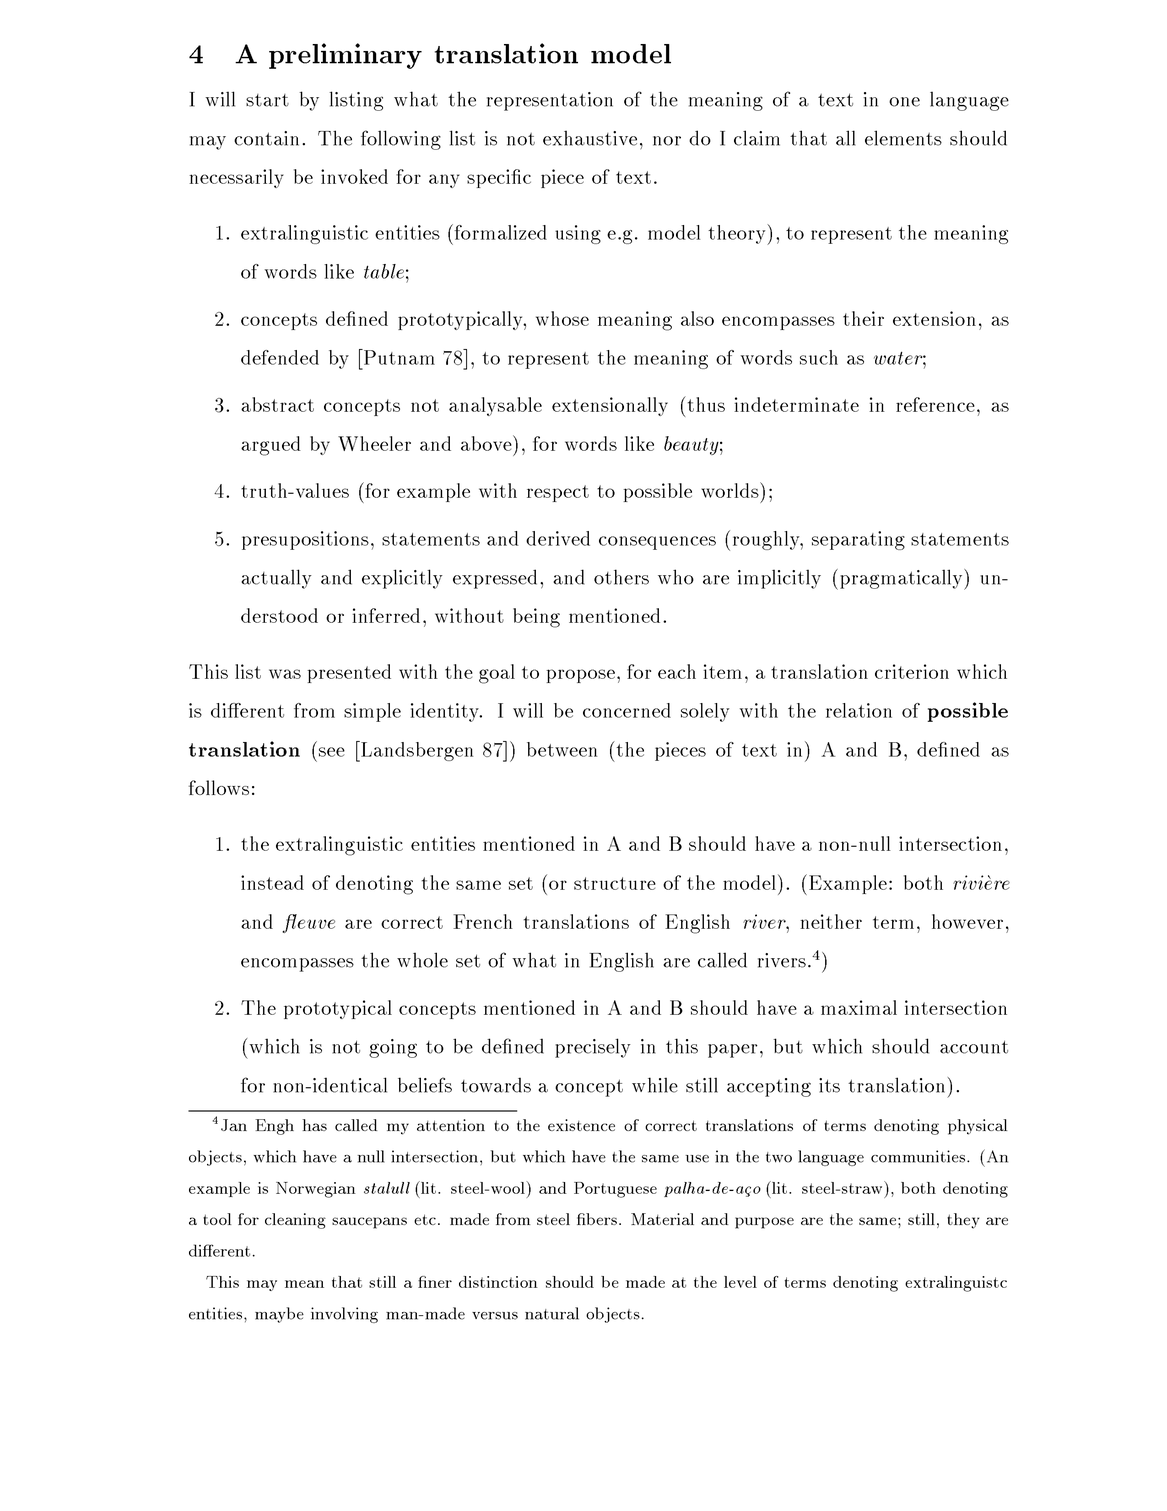 This page has width=1167, height=1511. What do you see at coordinates (819, 357) in the page?
I see `such` at bounding box center [819, 357].
